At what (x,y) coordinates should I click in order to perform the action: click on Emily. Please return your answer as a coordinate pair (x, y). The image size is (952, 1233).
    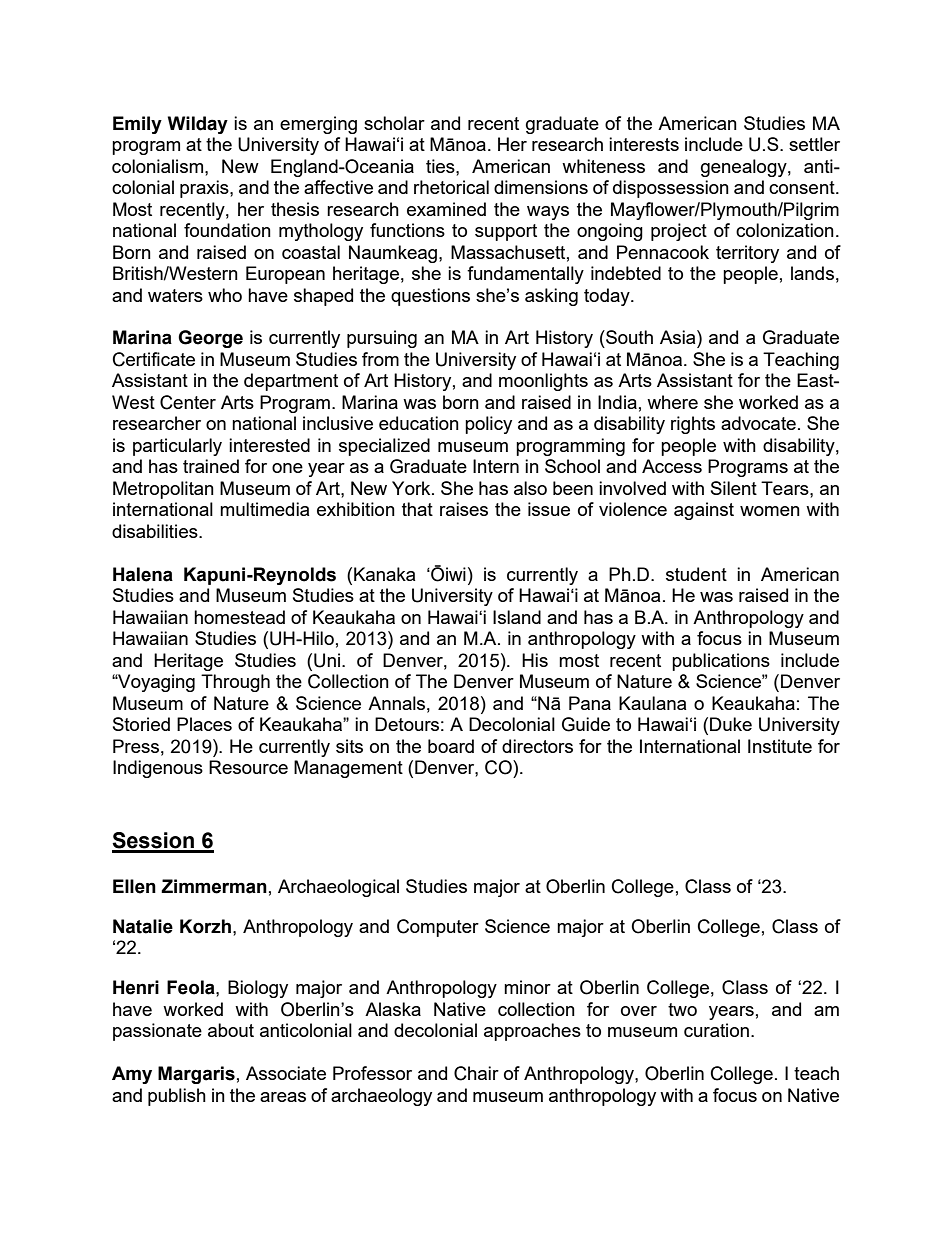
    Looking at the image, I should click on (137, 125).
